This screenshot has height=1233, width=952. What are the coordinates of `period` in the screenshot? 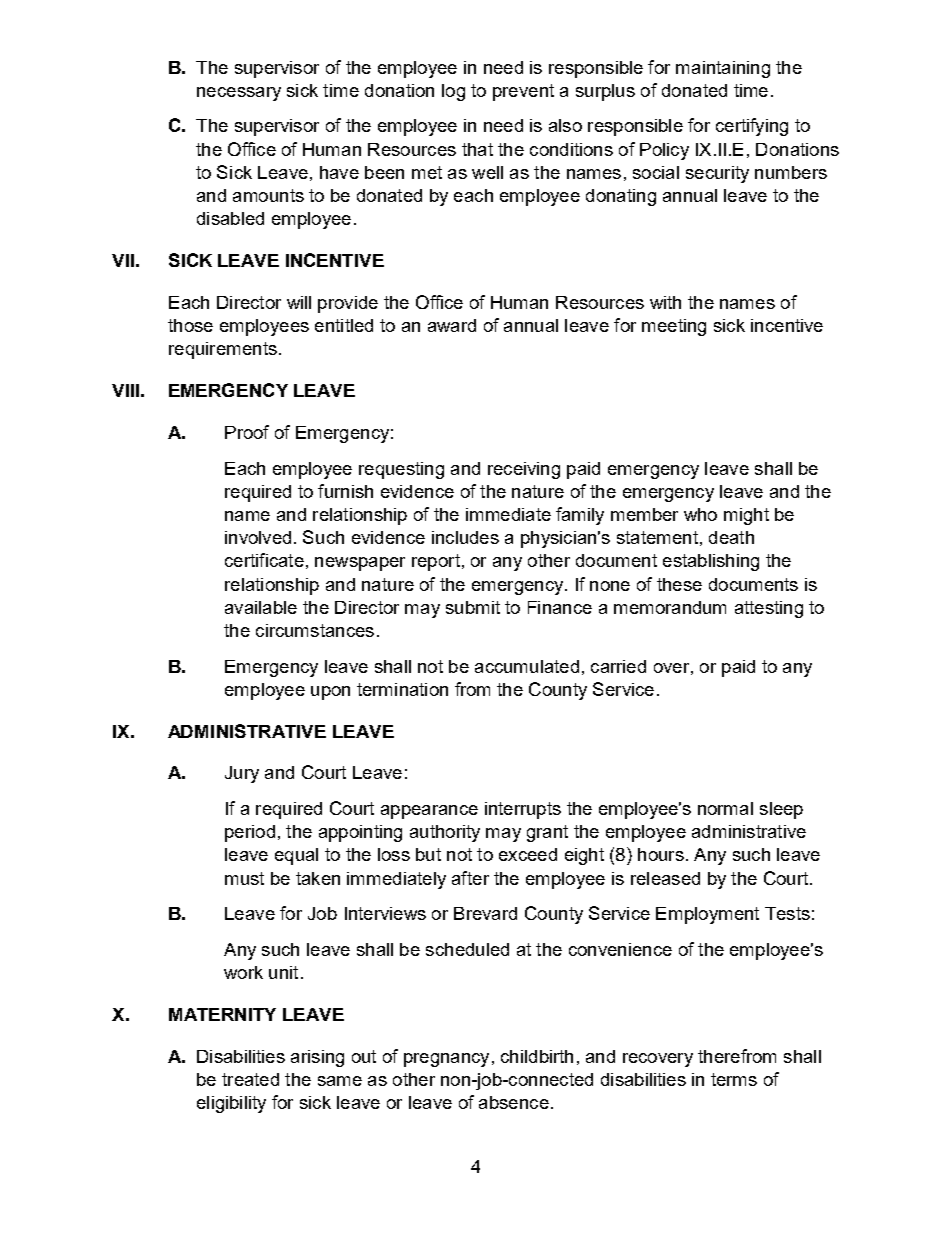 It's located at (250, 833).
